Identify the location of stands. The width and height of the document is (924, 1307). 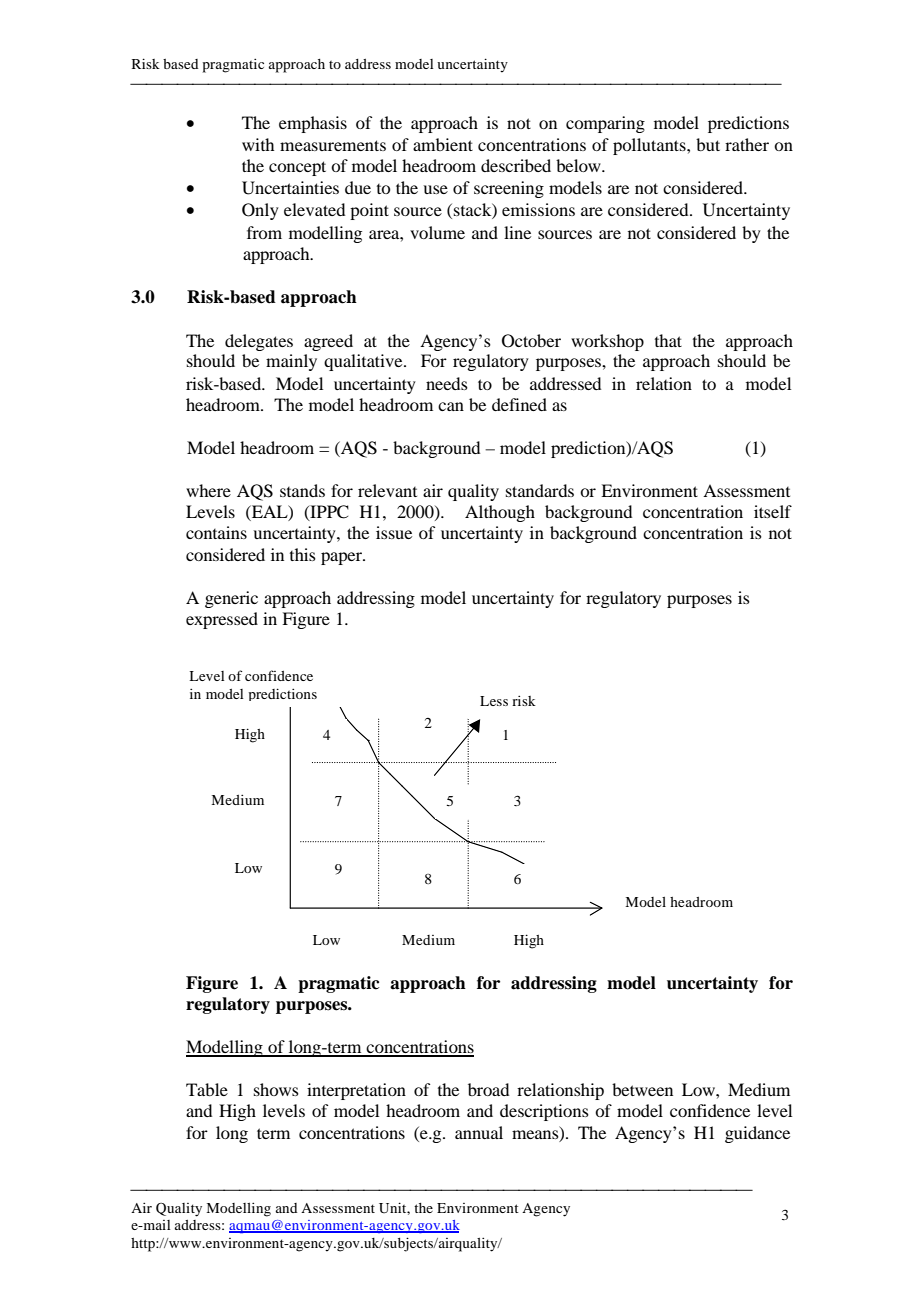
(302, 490).
